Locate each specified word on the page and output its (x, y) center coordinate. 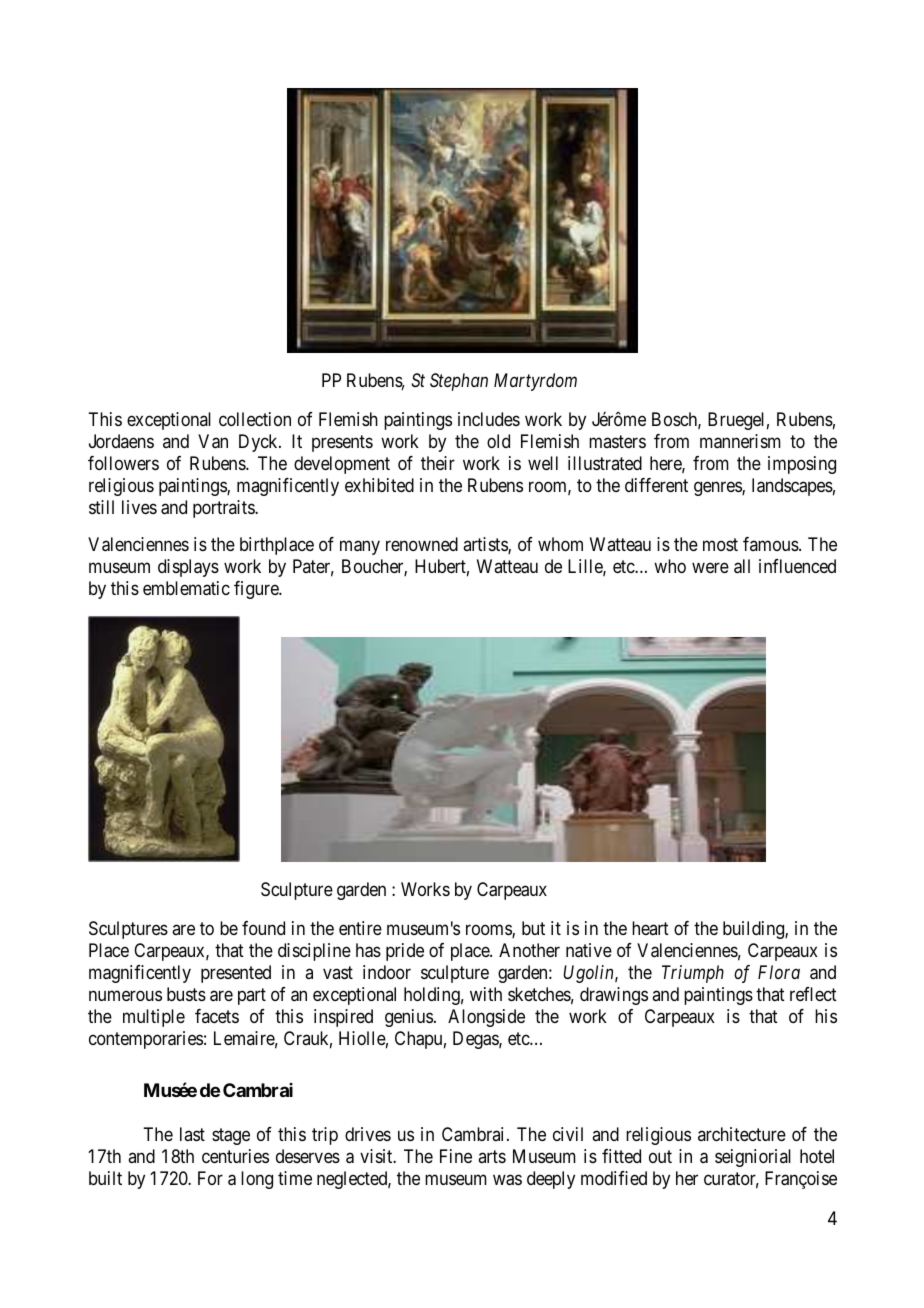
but (533, 928)
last (192, 1134)
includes (489, 419)
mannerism (740, 441)
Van (213, 441)
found (263, 928)
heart (650, 928)
